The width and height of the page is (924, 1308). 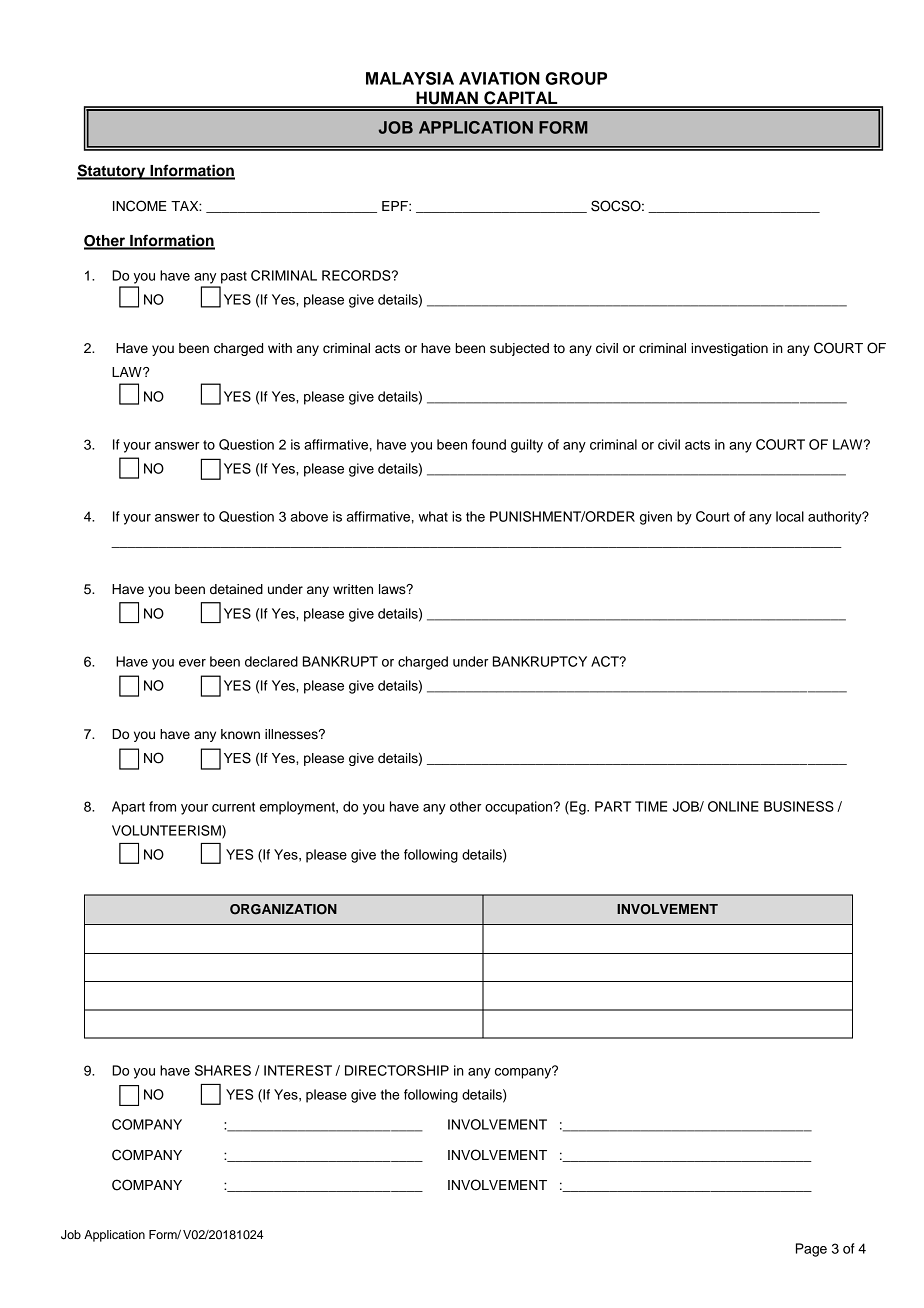 I want to click on HUMAN, so click(x=447, y=99).
